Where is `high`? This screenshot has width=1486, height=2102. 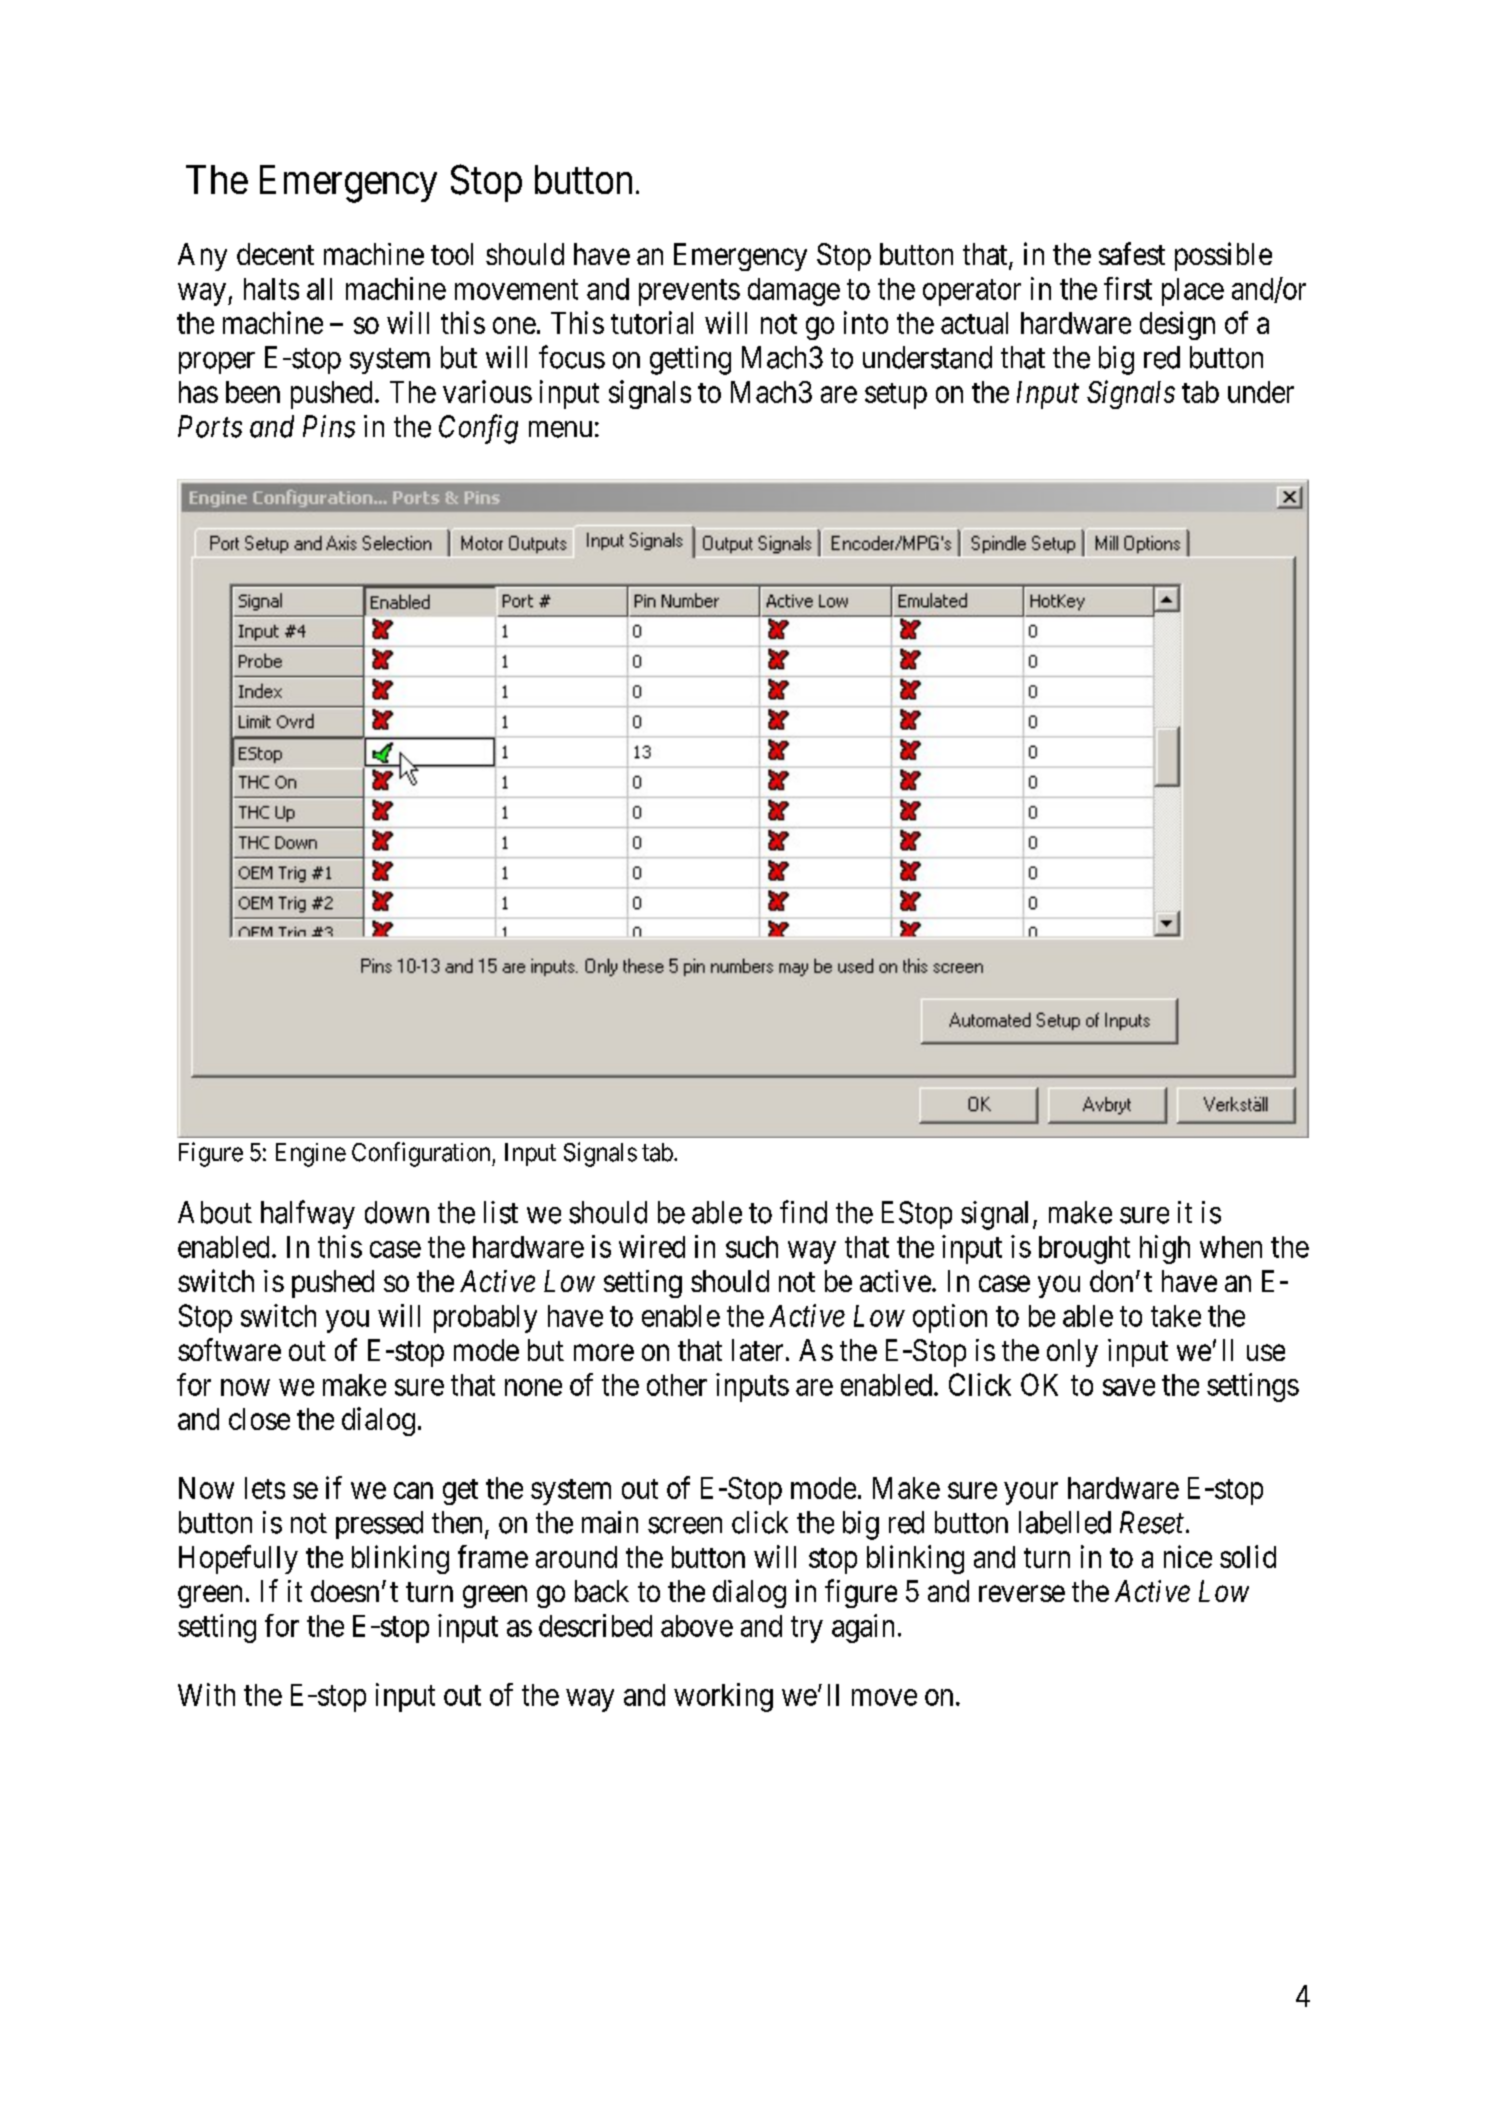 high is located at coordinates (1165, 1249).
